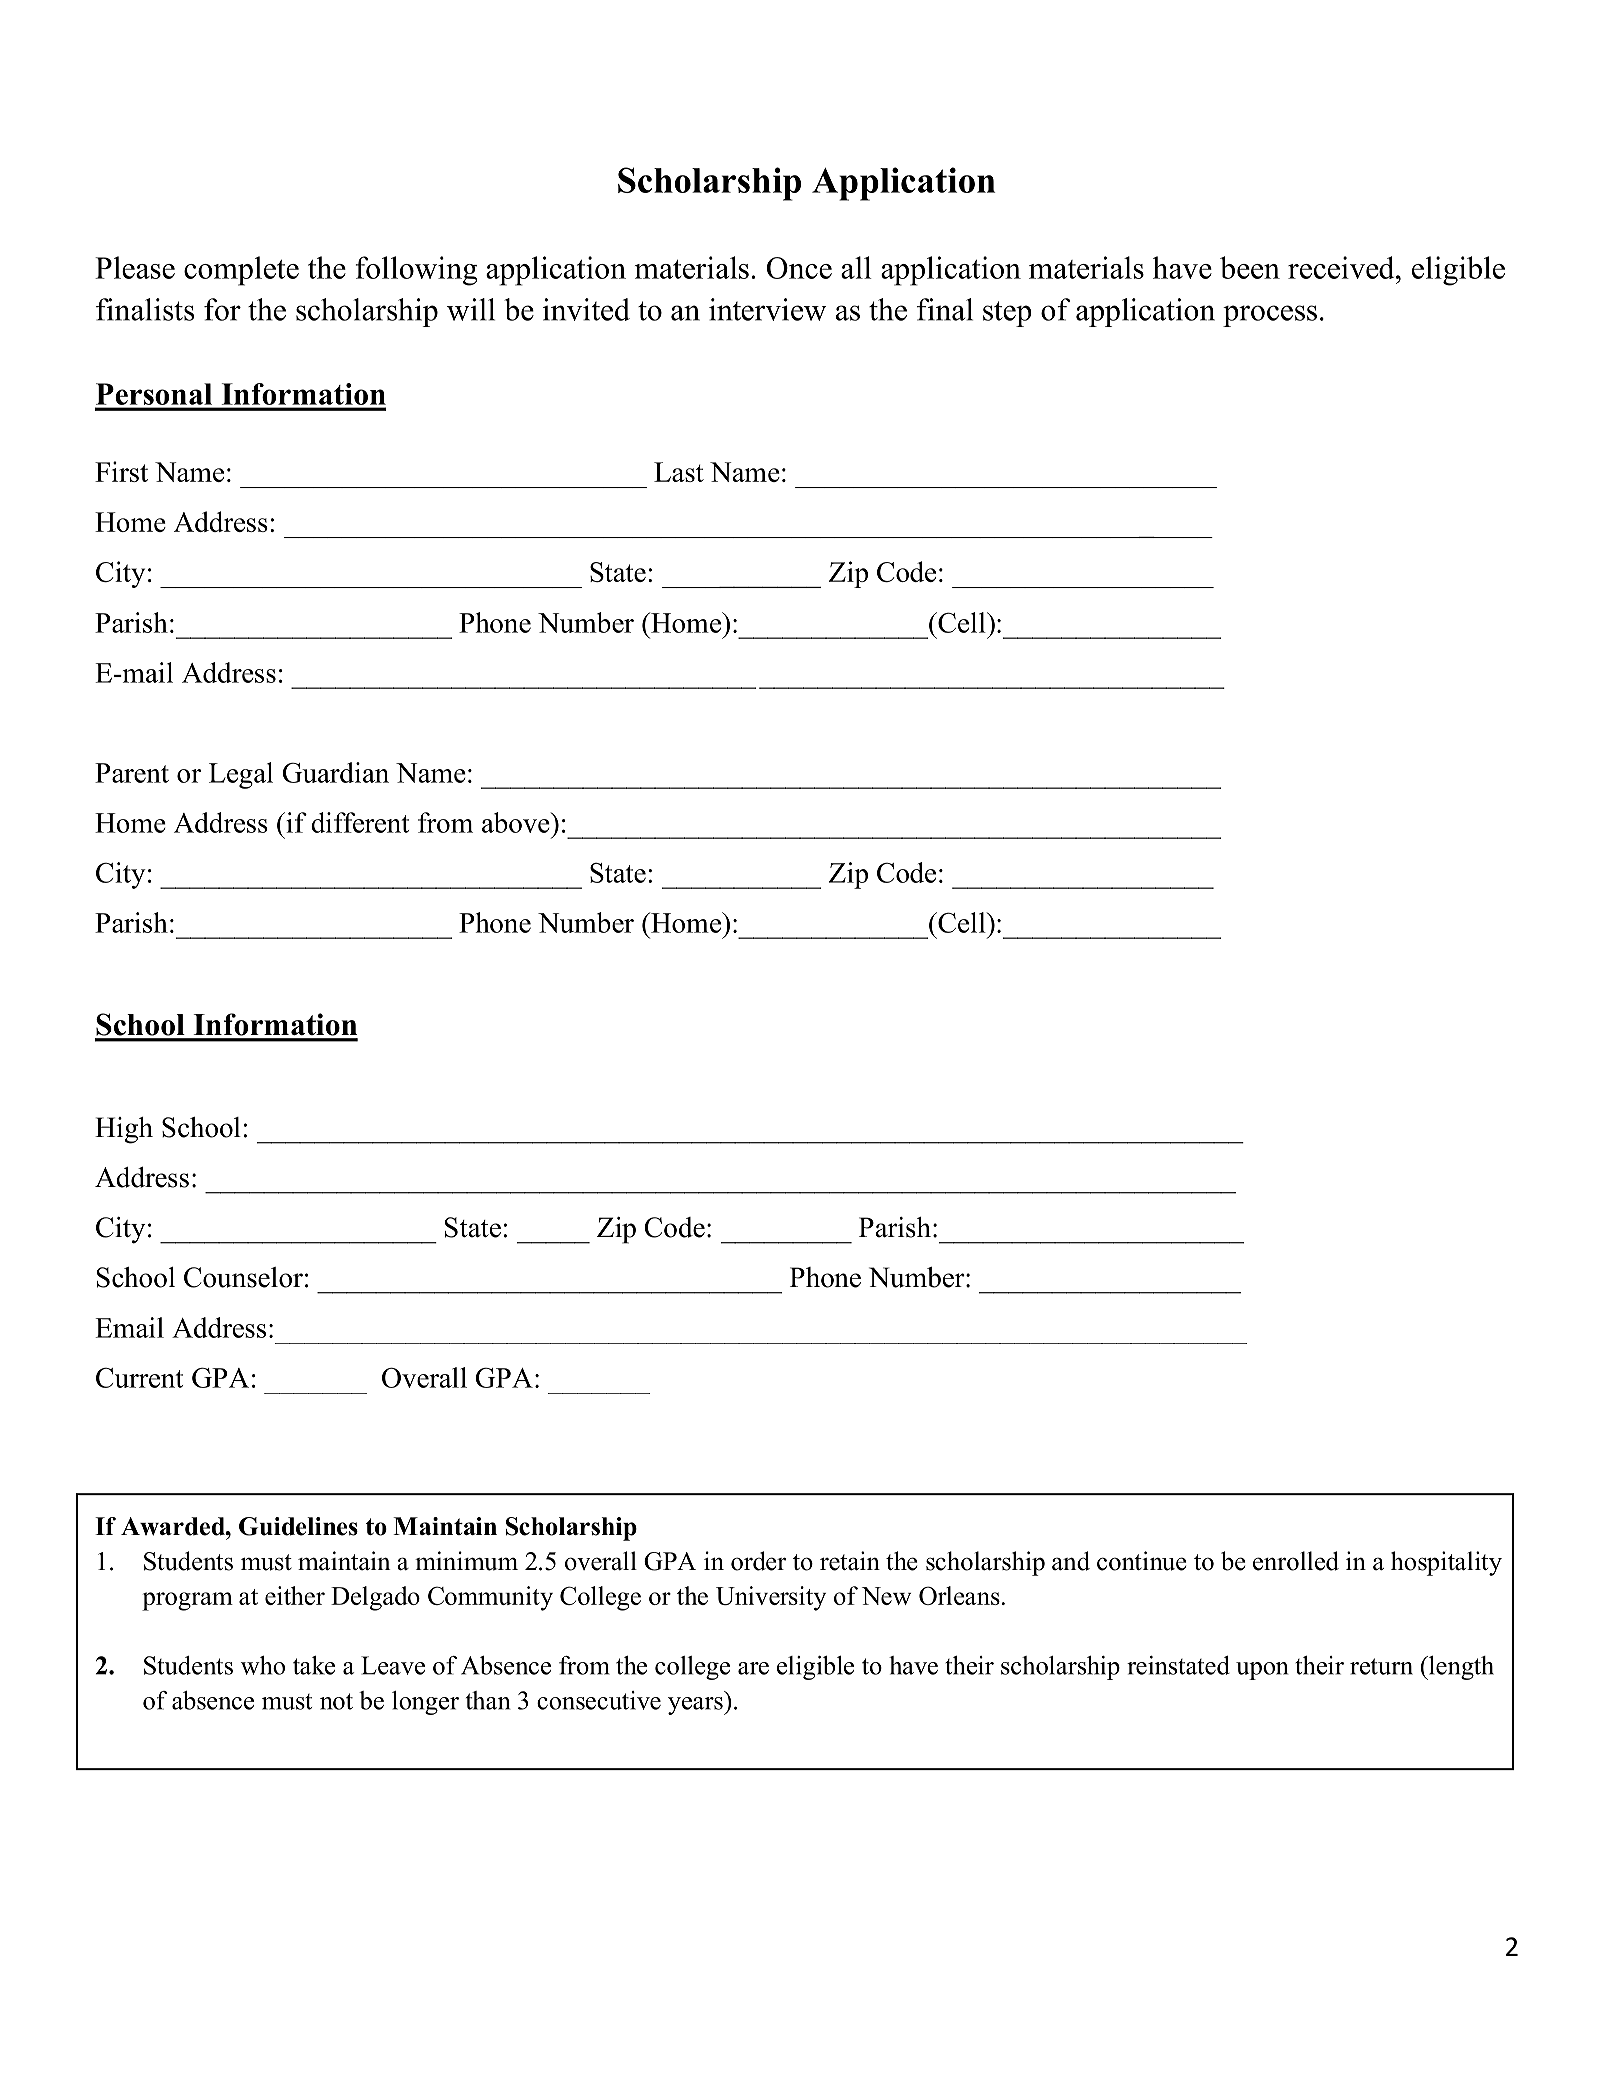  What do you see at coordinates (1007, 314) in the page?
I see `step` at bounding box center [1007, 314].
